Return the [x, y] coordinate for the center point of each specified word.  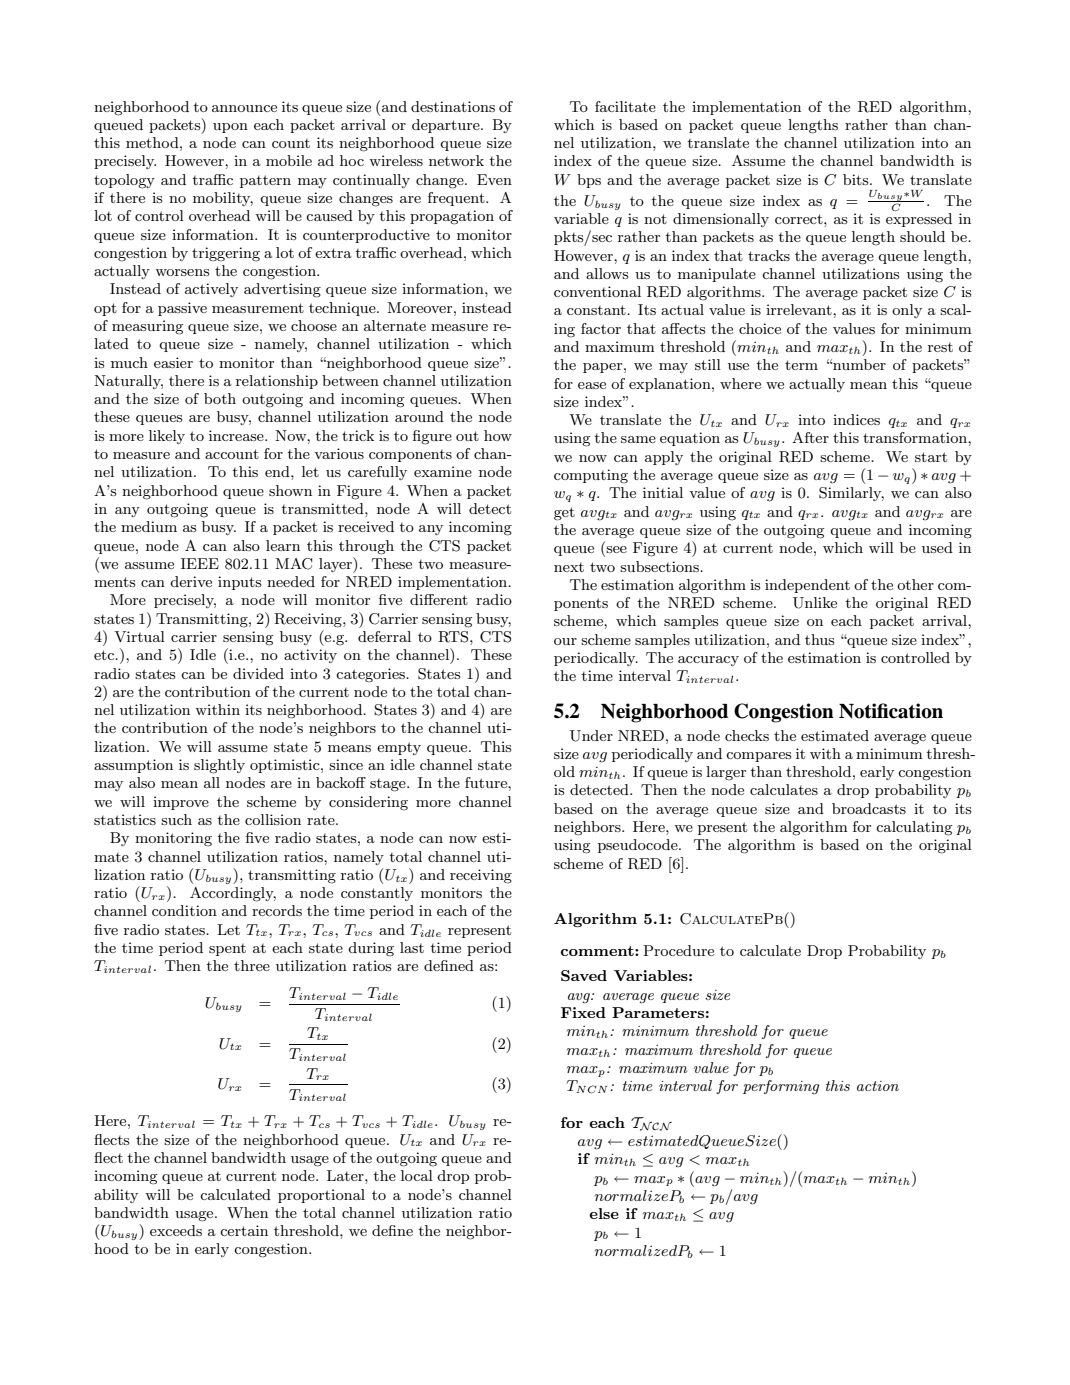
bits [857, 179]
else [604, 1213]
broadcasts [869, 808]
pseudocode [639, 846]
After [810, 437]
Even [494, 179]
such [176, 819]
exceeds [176, 1230]
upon [230, 128]
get [564, 514]
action [878, 1086]
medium [149, 526]
